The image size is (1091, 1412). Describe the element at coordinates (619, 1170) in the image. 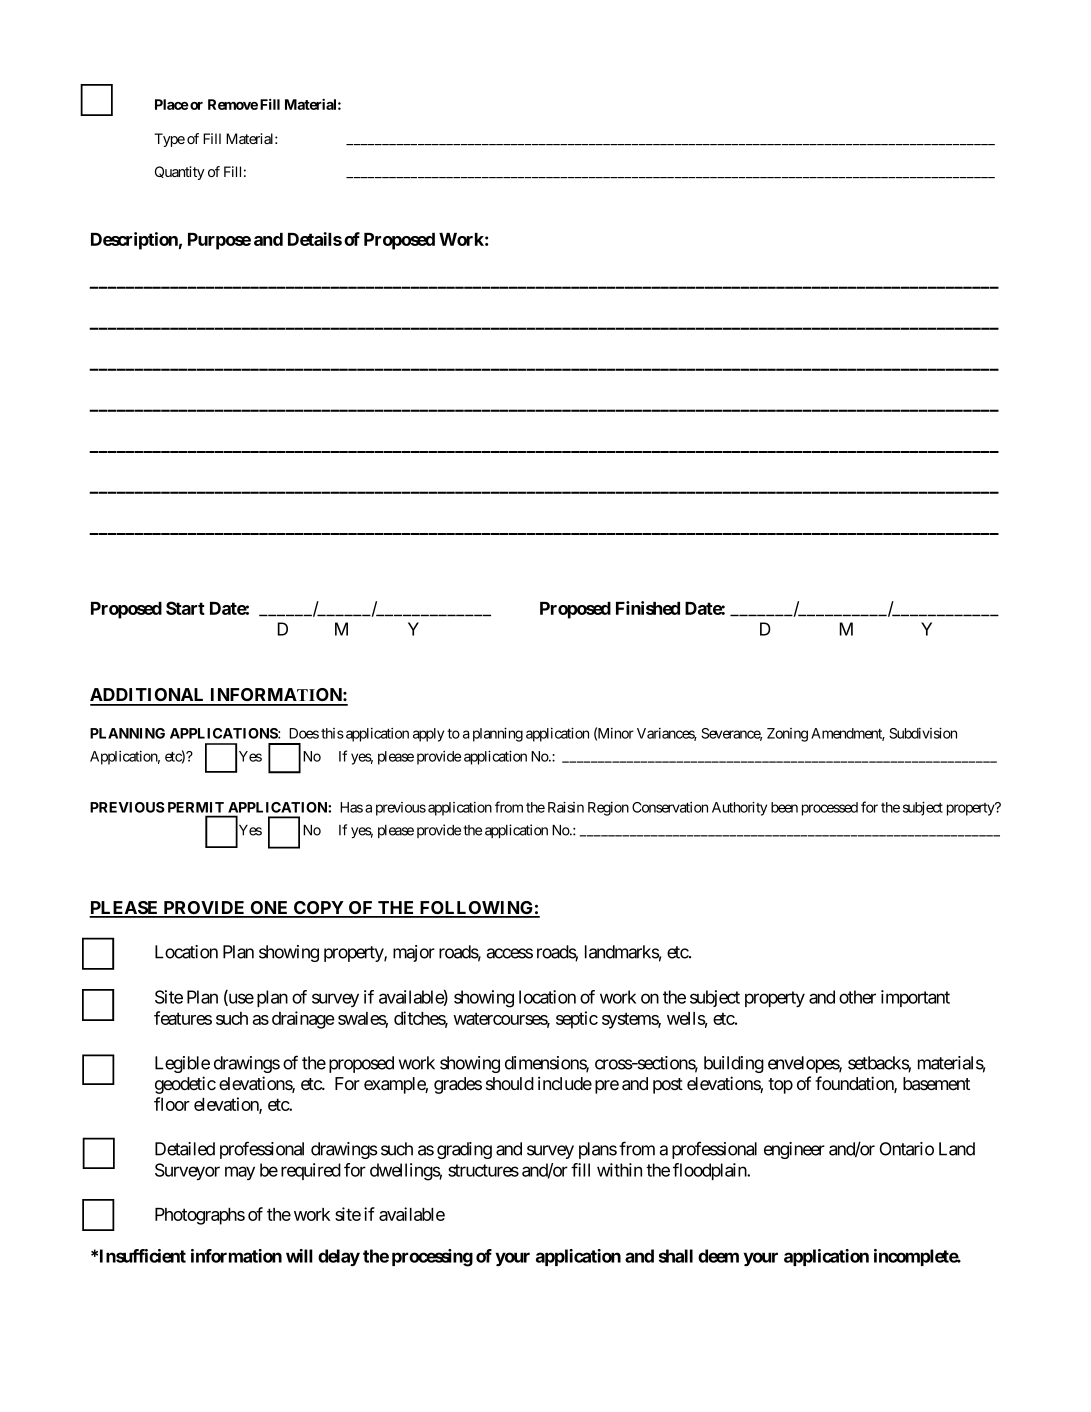

I see `within` at that location.
